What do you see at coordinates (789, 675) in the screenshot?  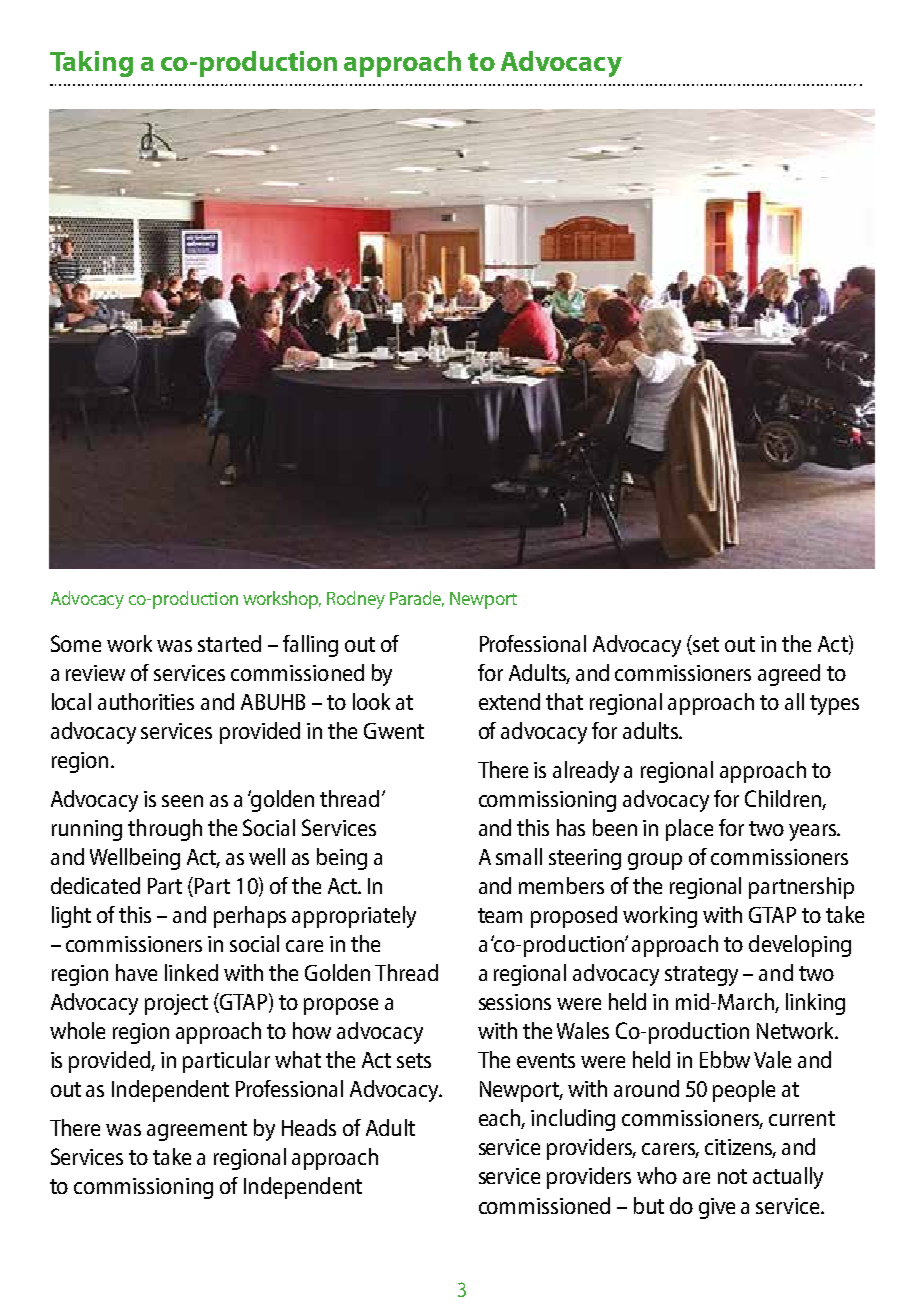 I see `agreed` at bounding box center [789, 675].
